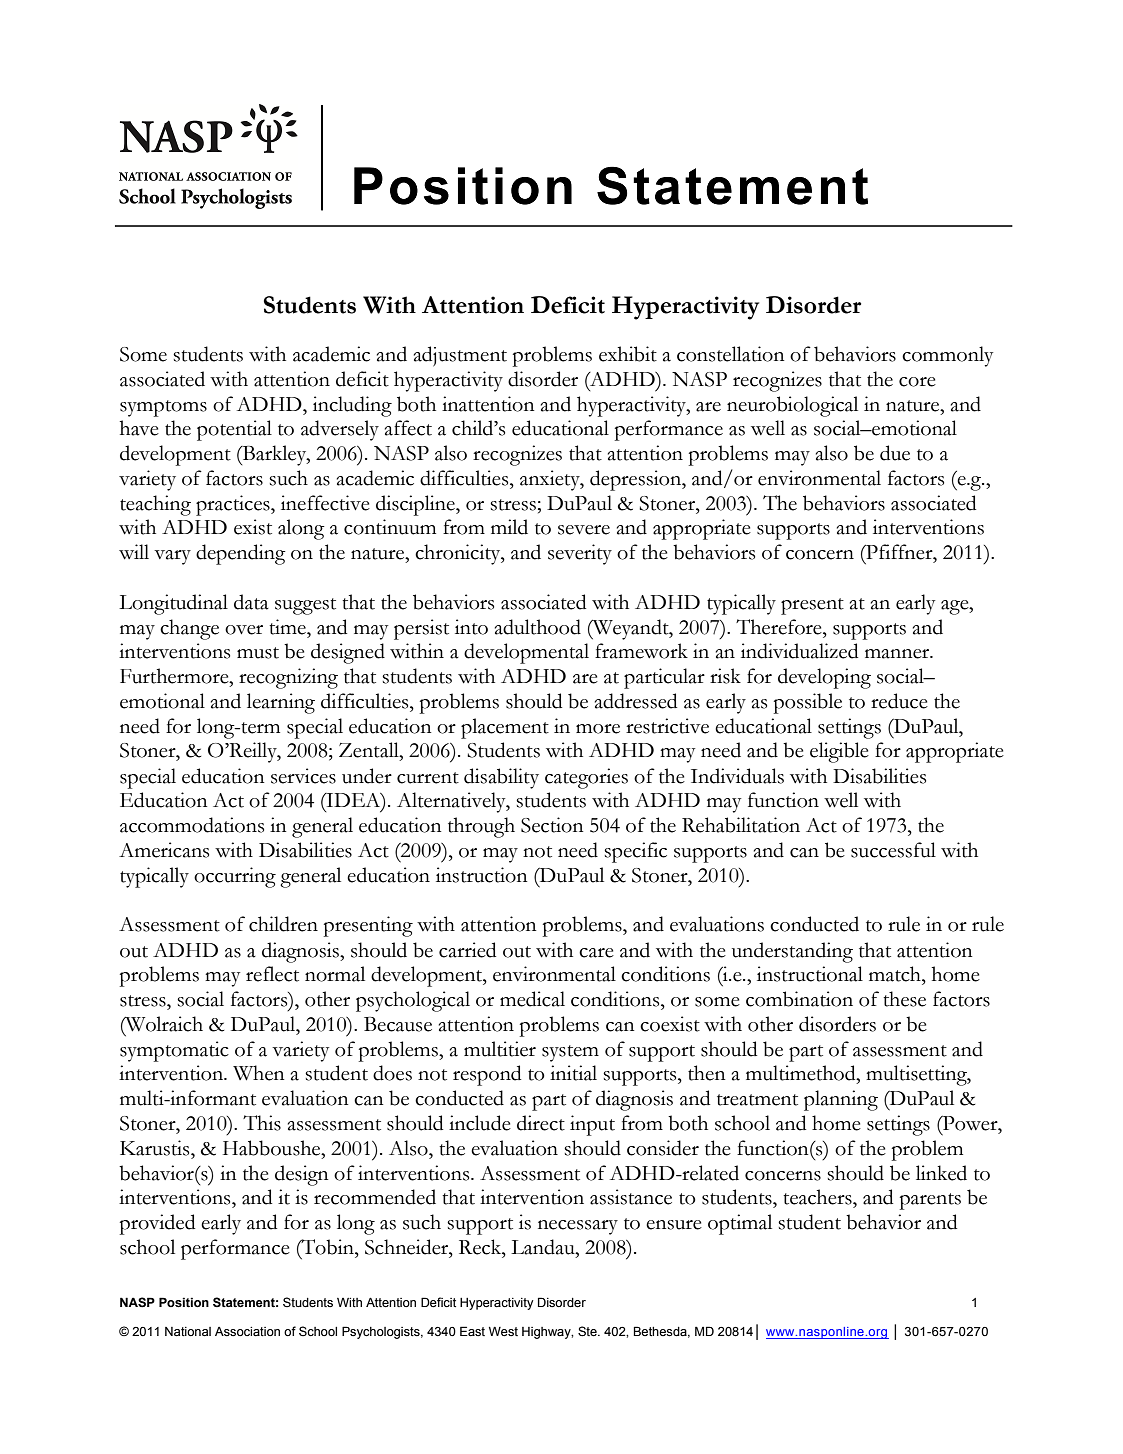 This screenshot has height=1454, width=1123. I want to click on accommodations, so click(192, 825).
